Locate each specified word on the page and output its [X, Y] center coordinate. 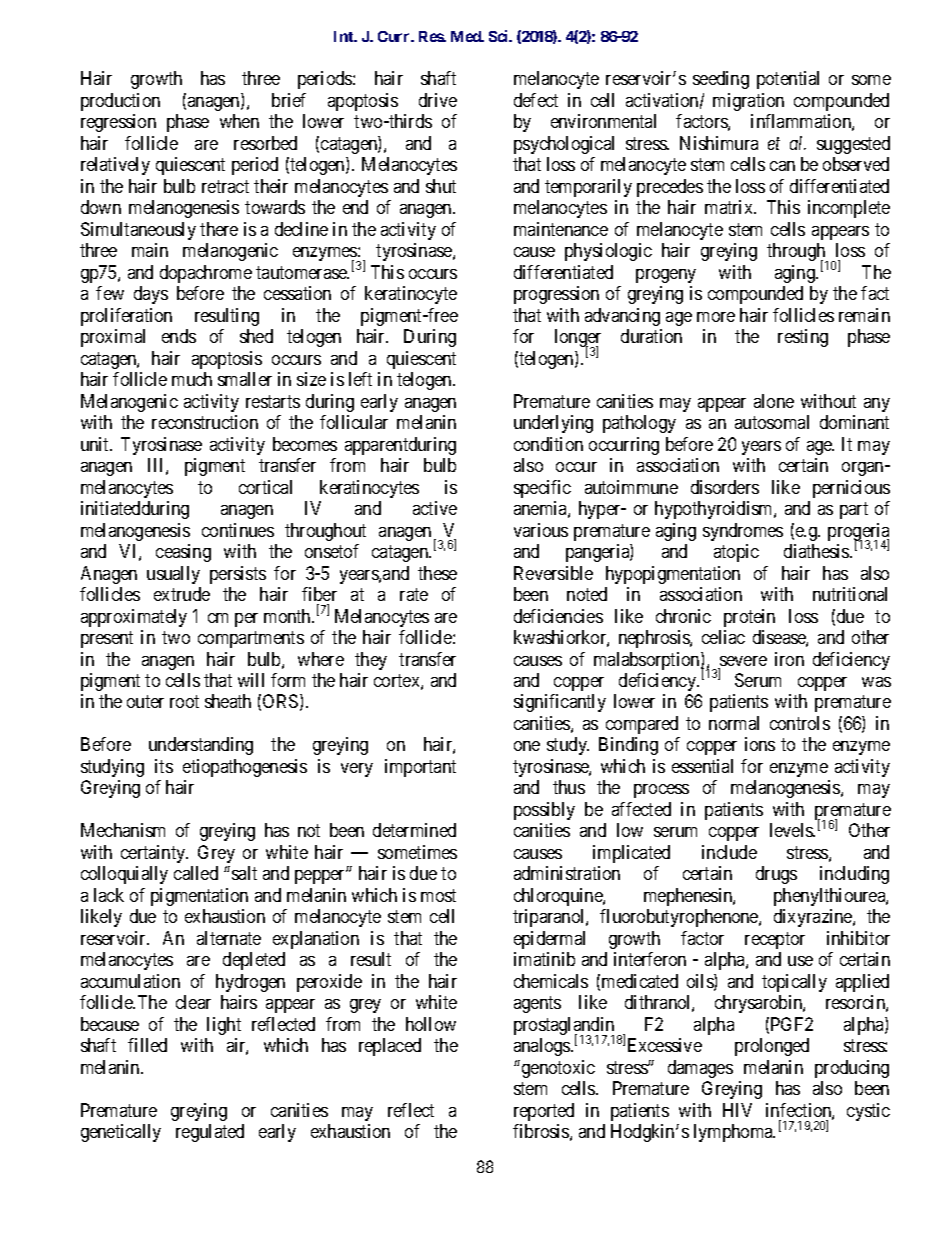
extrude [182, 594]
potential [788, 80]
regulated [210, 1133]
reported [544, 1112]
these [437, 573]
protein [749, 618]
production [120, 102]
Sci [500, 36]
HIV [737, 1110]
